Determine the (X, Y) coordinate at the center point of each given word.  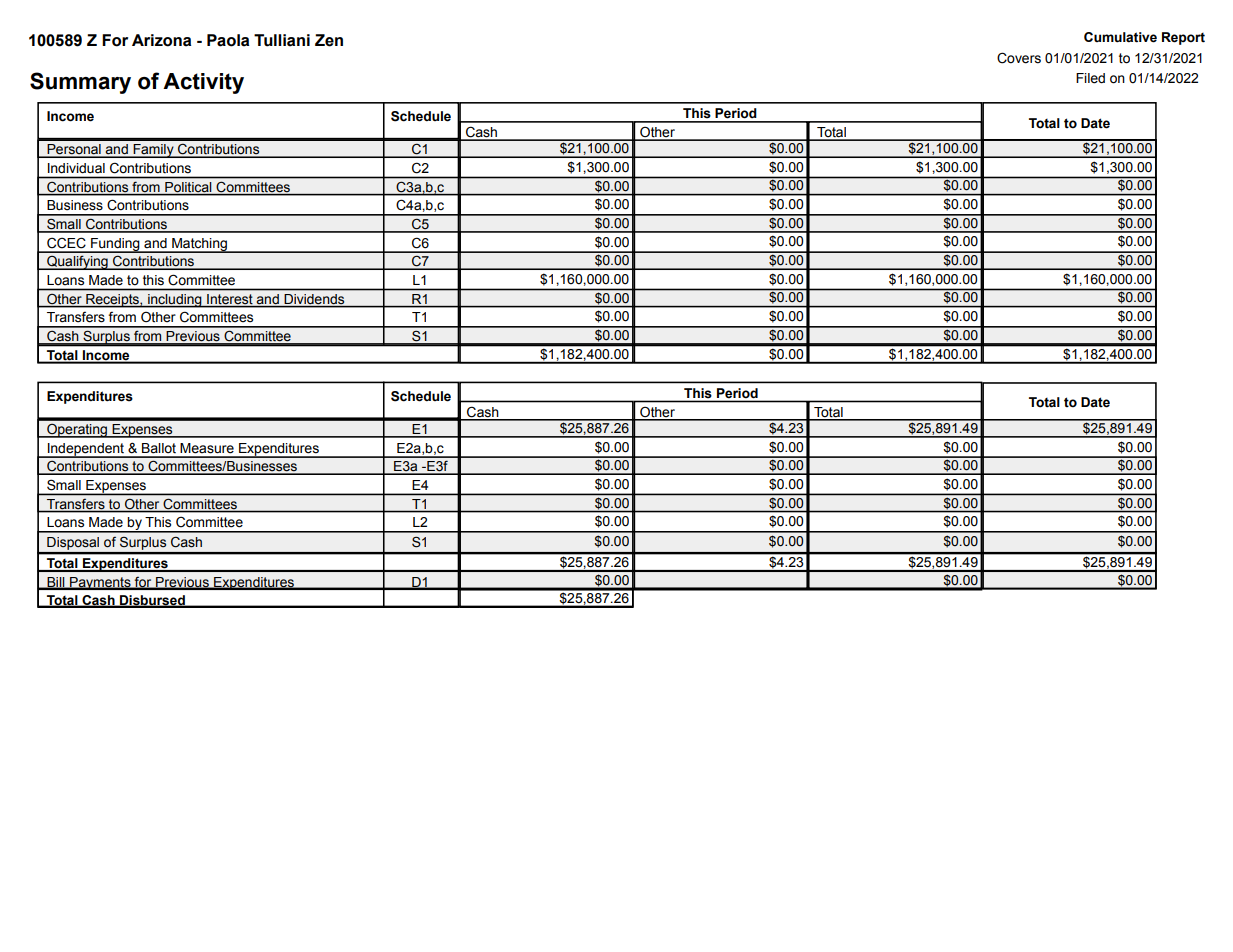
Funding (115, 245)
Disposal (73, 545)
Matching (199, 245)
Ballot (159, 448)
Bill (56, 583)
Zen (329, 40)
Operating (77, 430)
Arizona (161, 40)
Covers (1019, 58)
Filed (1090, 78)
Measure (207, 448)
